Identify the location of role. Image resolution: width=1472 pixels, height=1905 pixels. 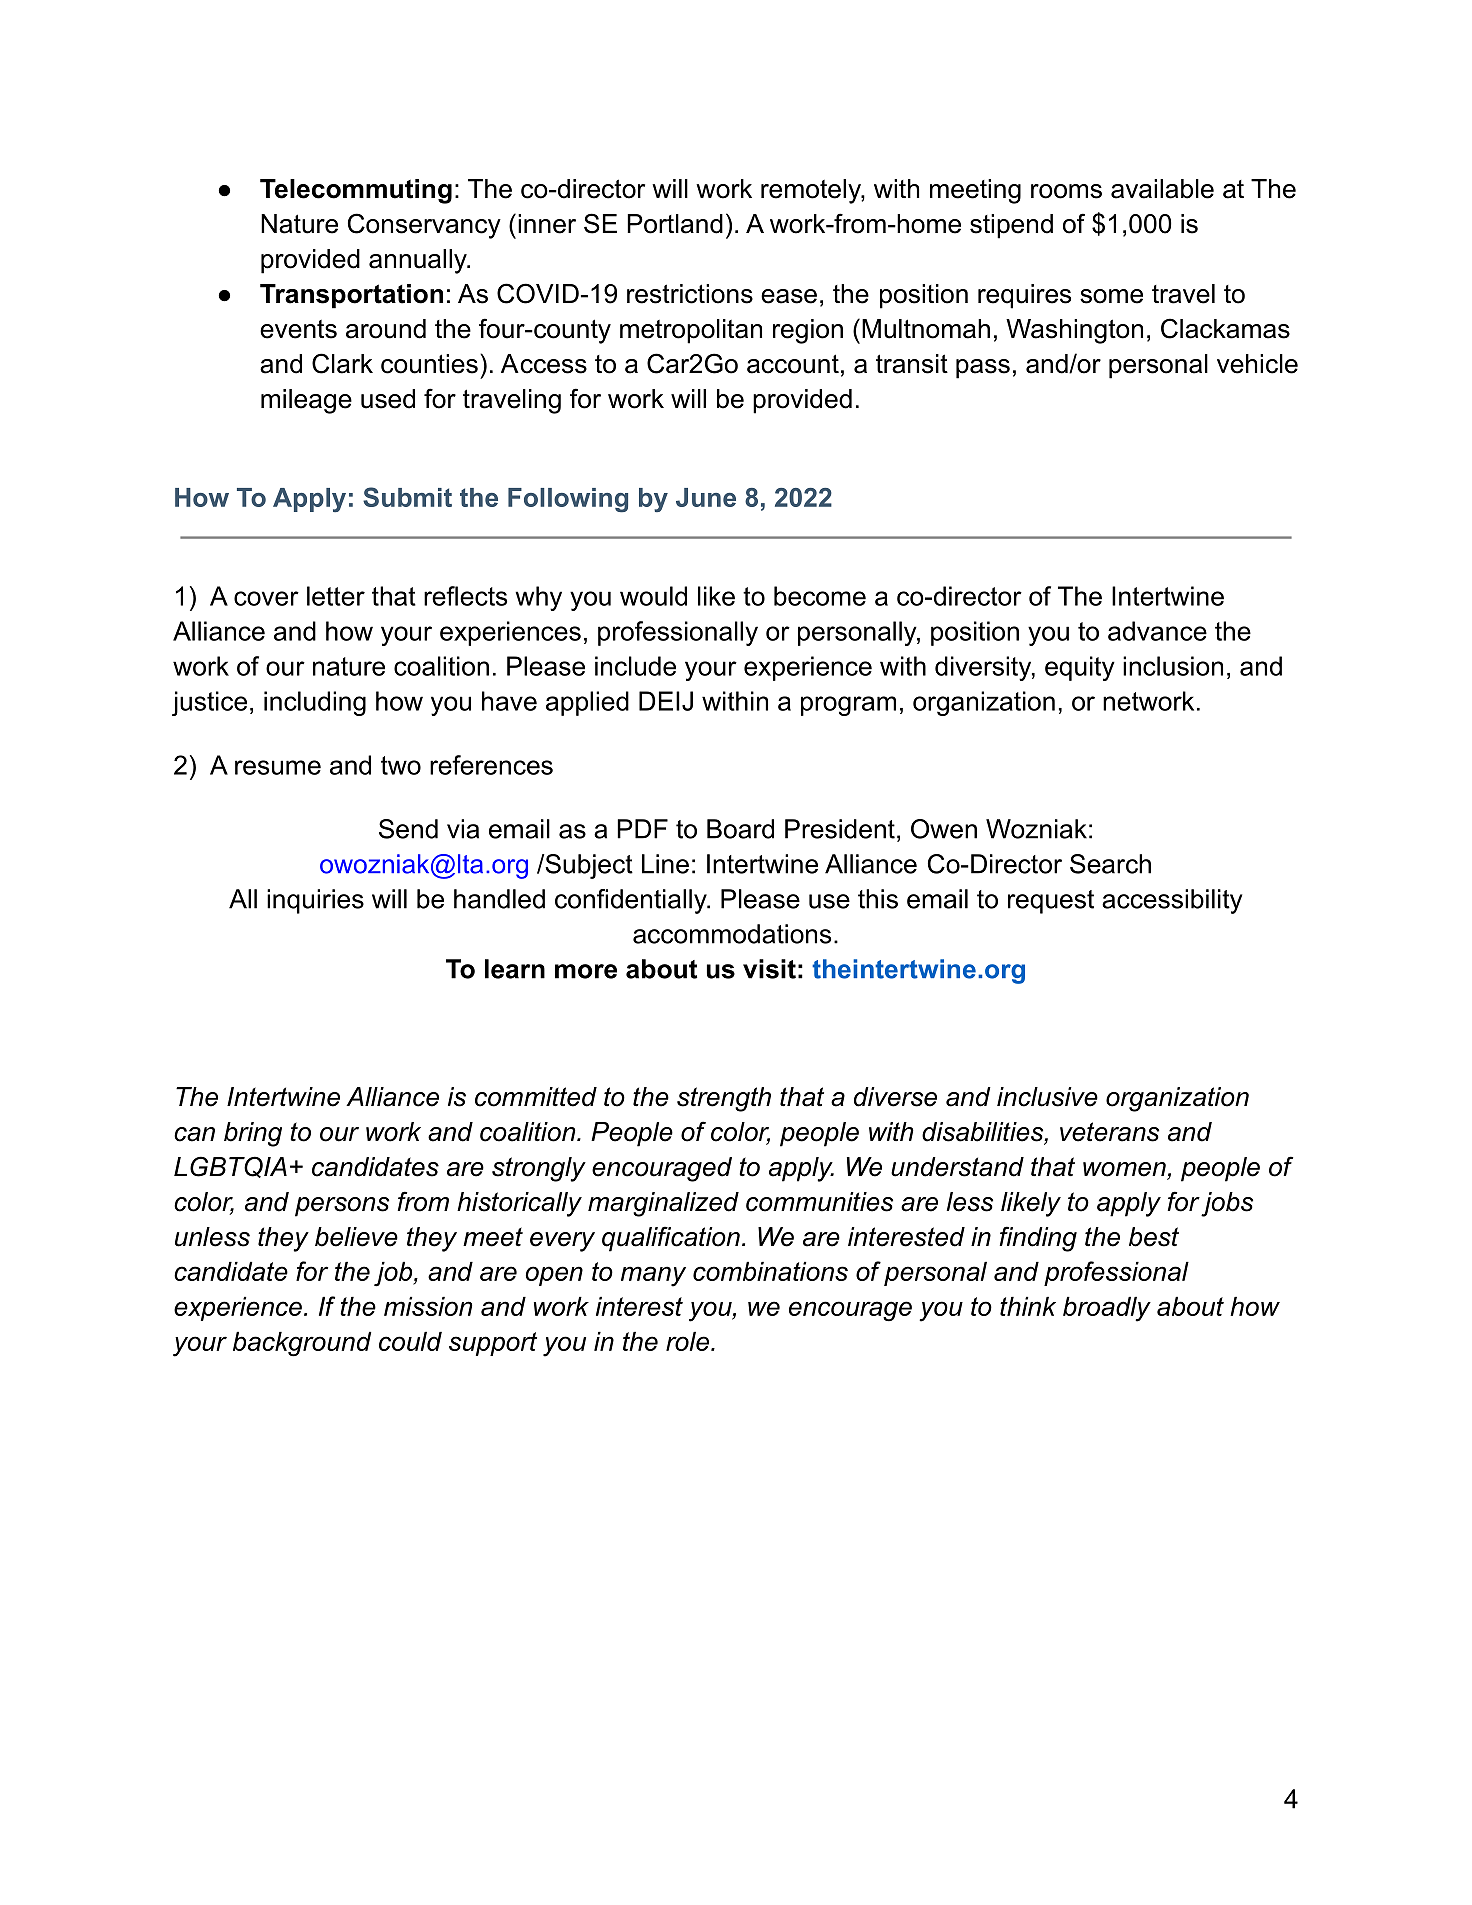
(687, 1341).
